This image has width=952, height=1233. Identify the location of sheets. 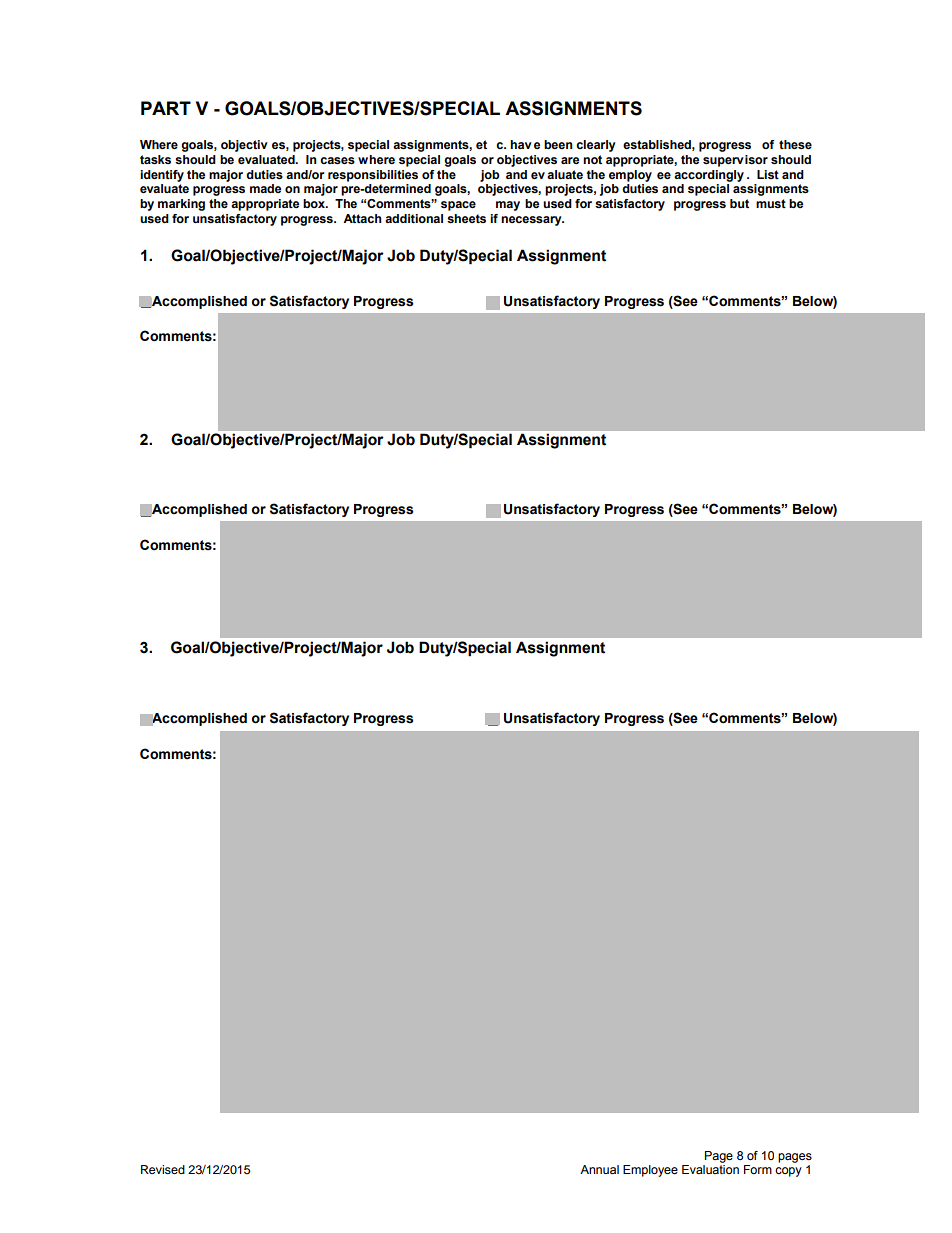
(466, 218).
